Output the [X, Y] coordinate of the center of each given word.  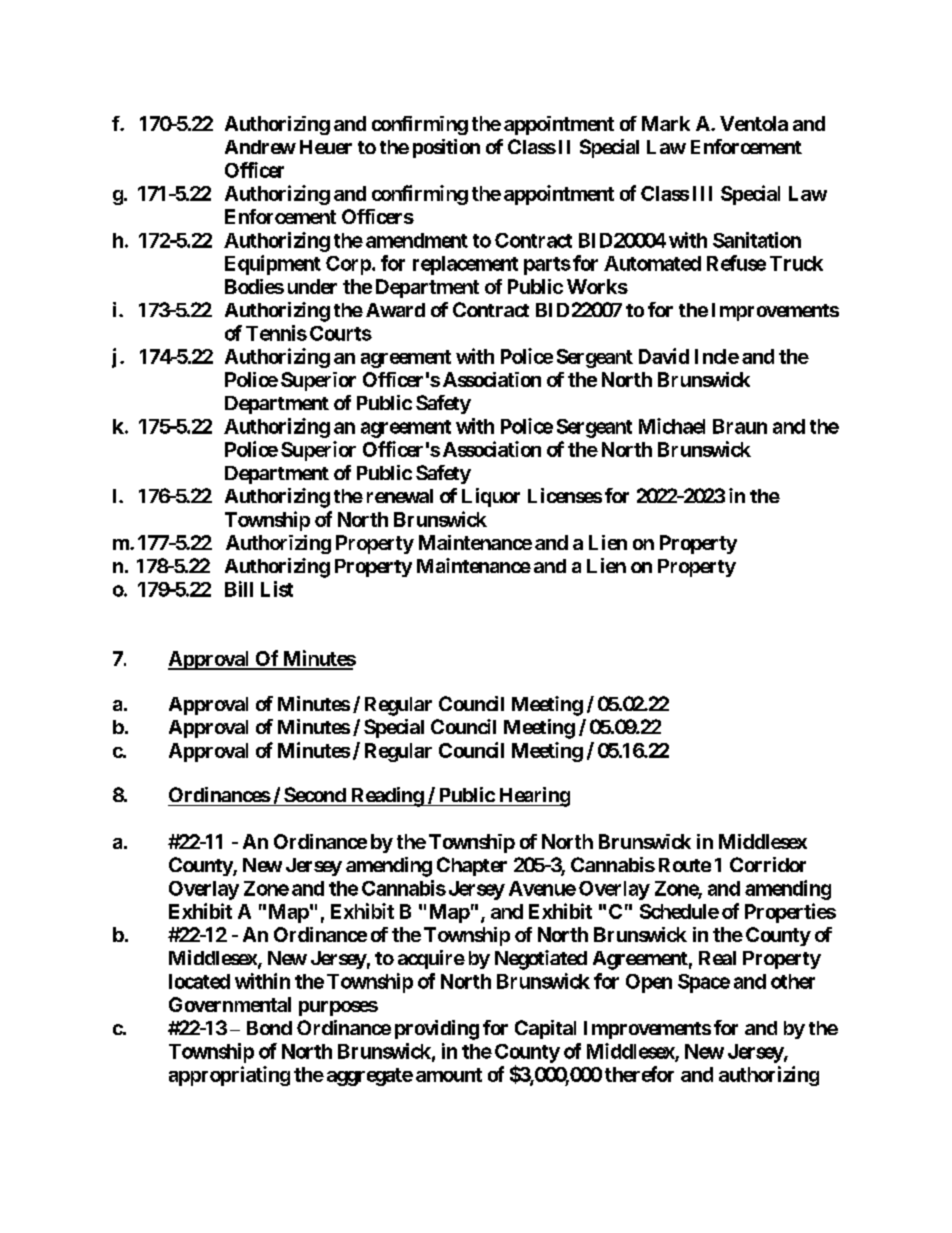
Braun [740, 426]
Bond [269, 1028]
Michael [672, 426]
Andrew [260, 147]
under [312, 286]
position [446, 148]
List [277, 589]
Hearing [533, 797]
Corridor [768, 864]
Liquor [491, 497]
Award [395, 310]
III [702, 193]
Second [315, 794]
